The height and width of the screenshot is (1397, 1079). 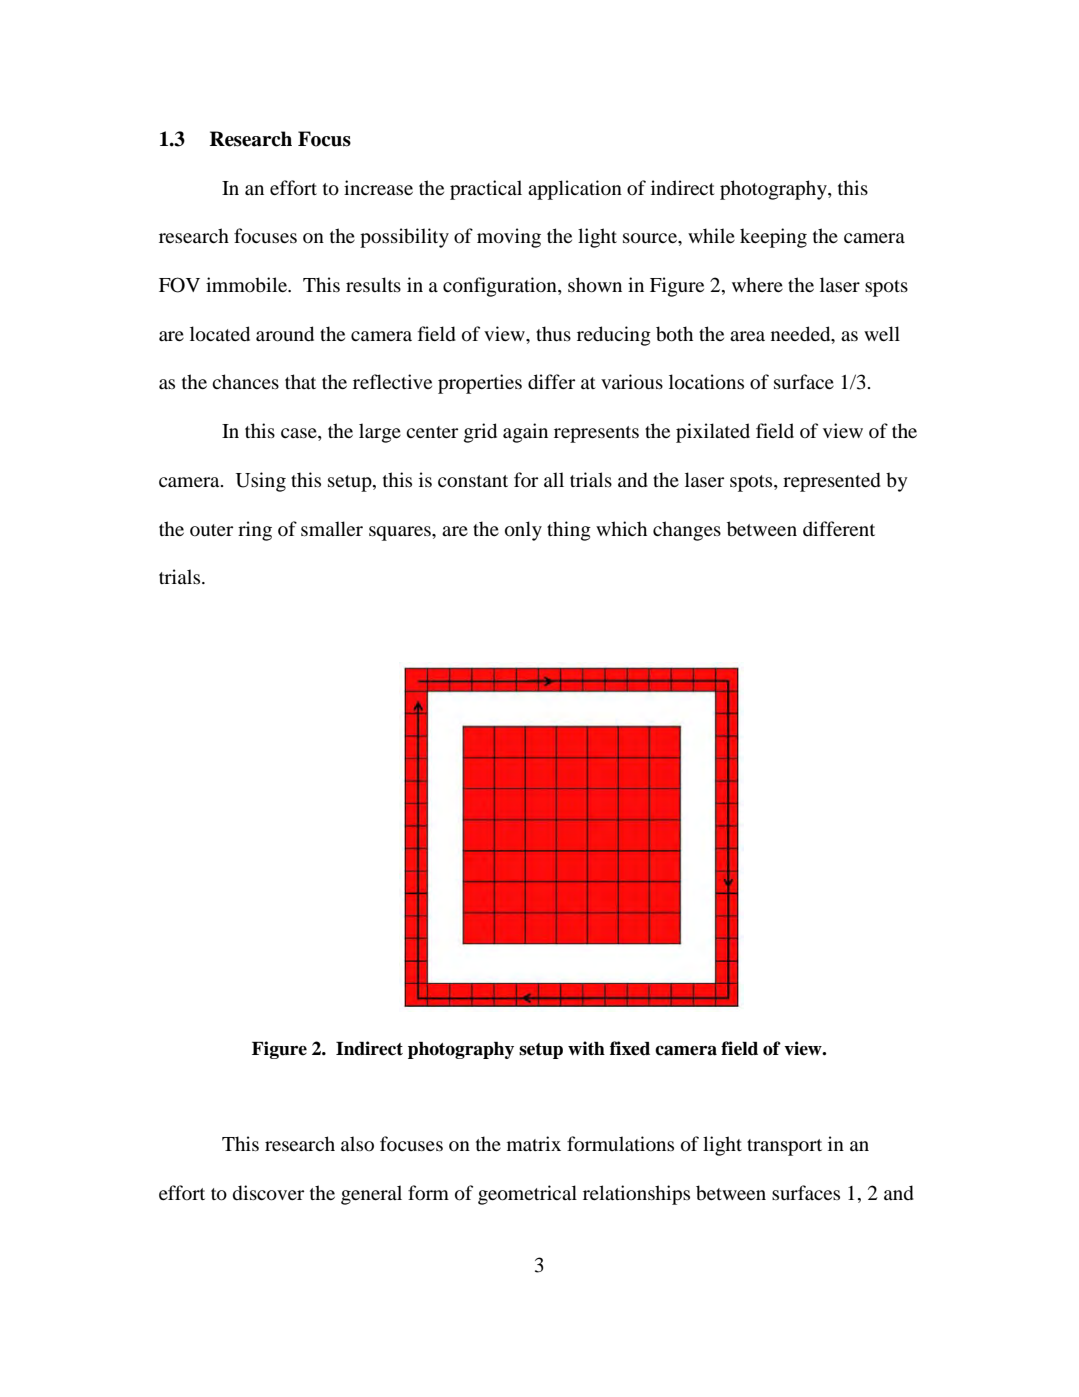 I want to click on only, so click(x=523, y=531).
